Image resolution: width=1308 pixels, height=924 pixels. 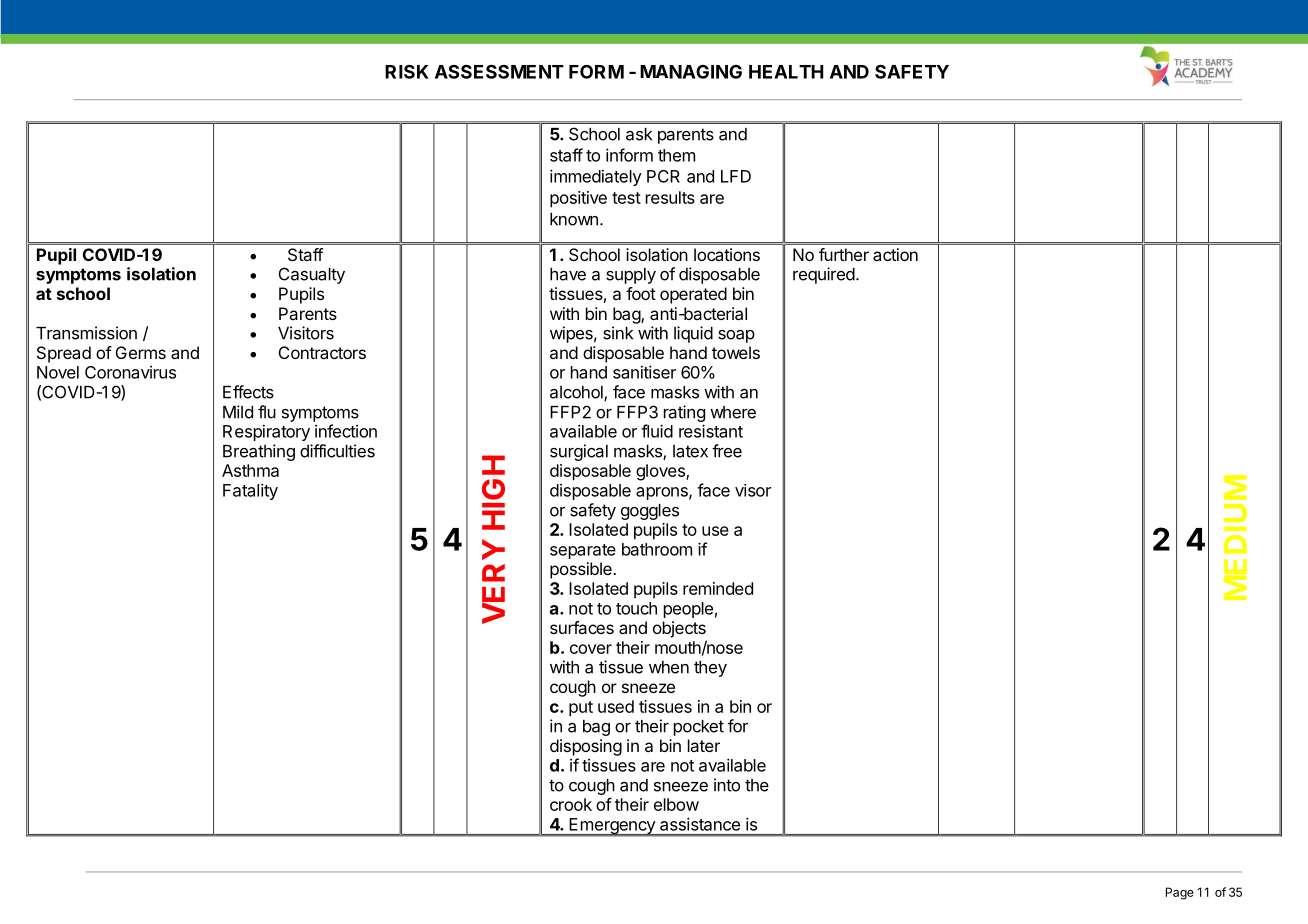 I want to click on Fatality, so click(x=250, y=491).
